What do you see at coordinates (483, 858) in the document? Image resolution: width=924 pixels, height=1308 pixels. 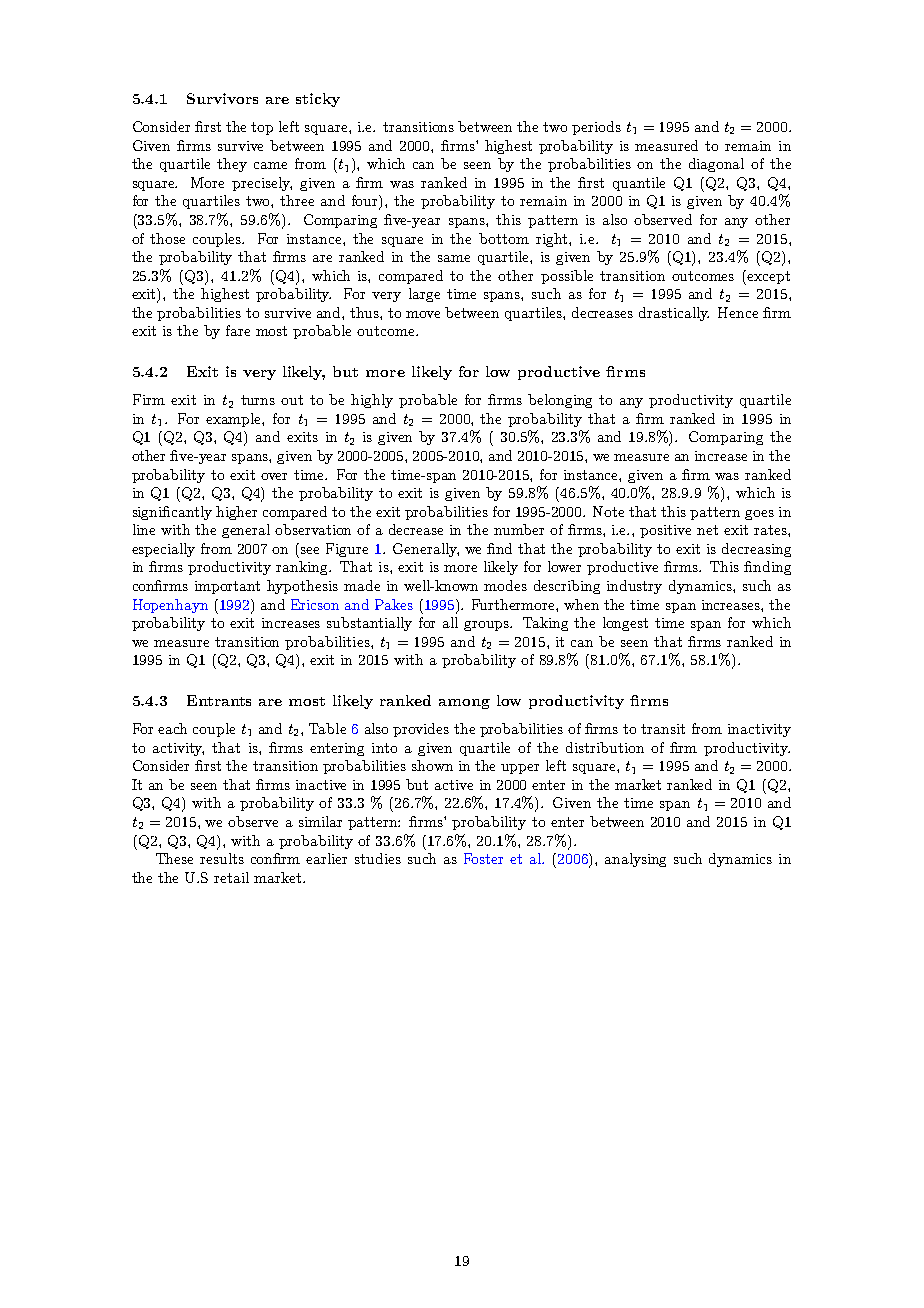 I see `Foster` at bounding box center [483, 858].
